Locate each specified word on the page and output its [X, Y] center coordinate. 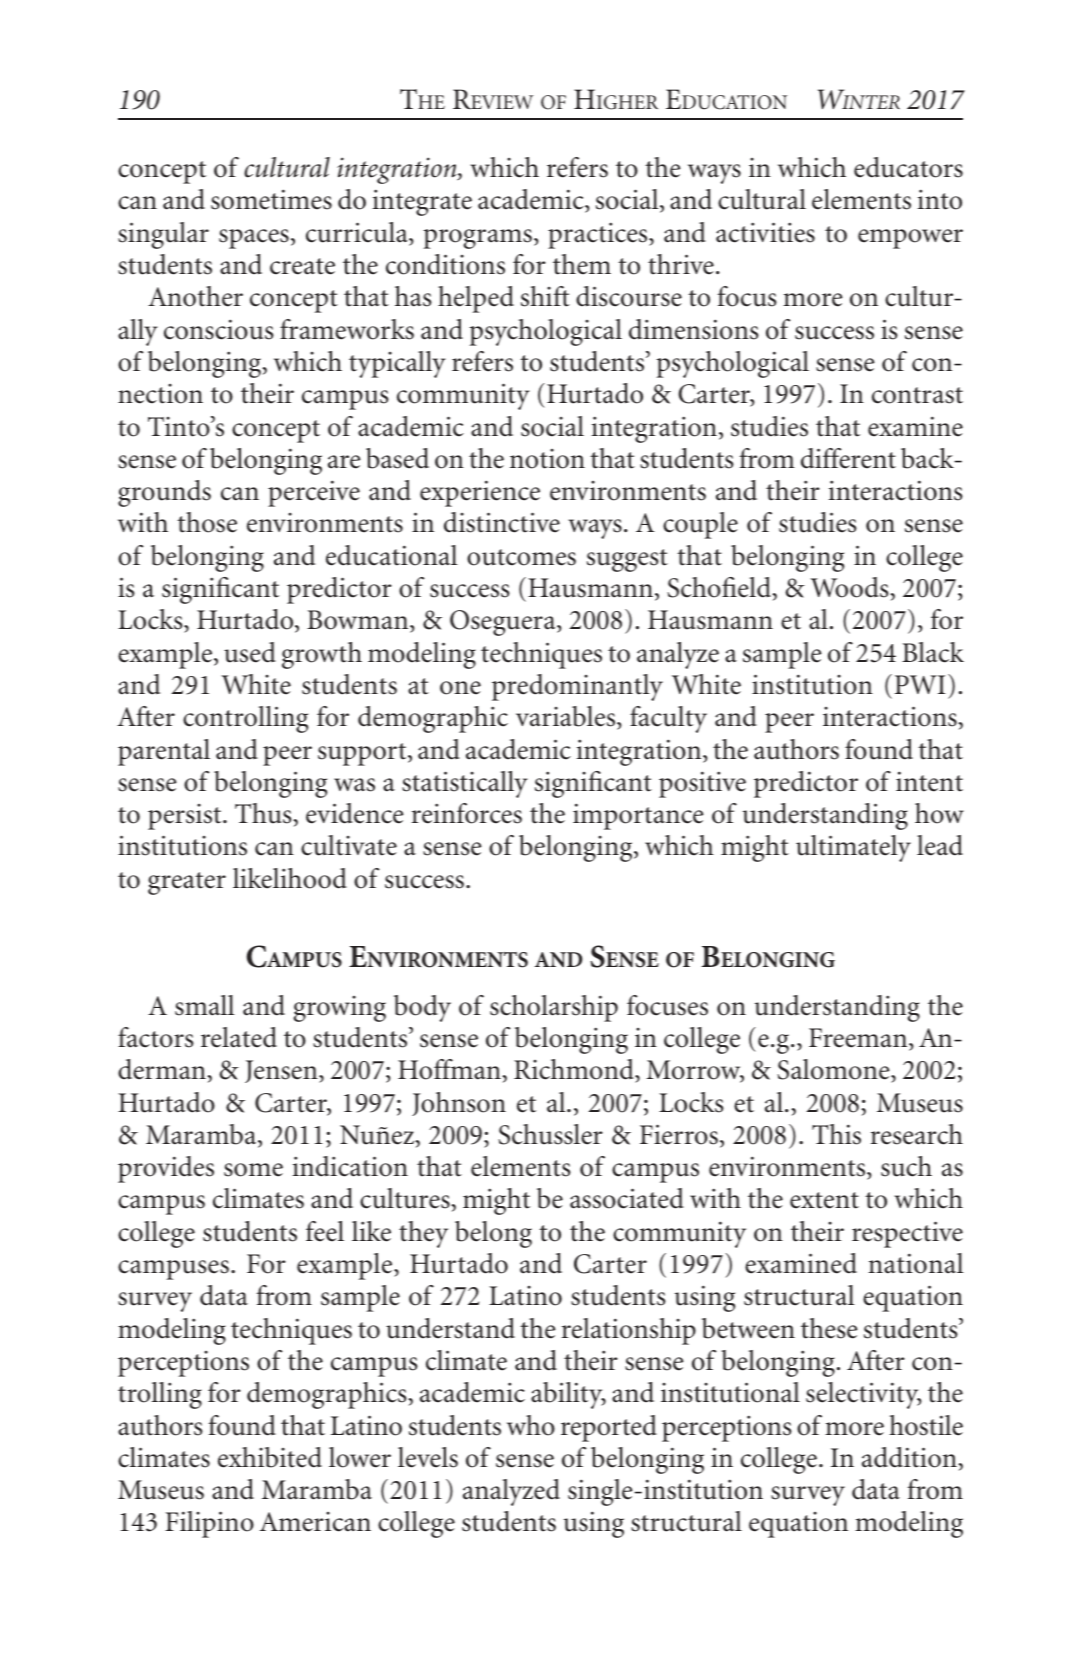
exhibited [270, 1457]
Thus [264, 813]
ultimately [853, 848]
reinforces [467, 813]
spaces [254, 239]
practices [599, 235]
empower [910, 239]
